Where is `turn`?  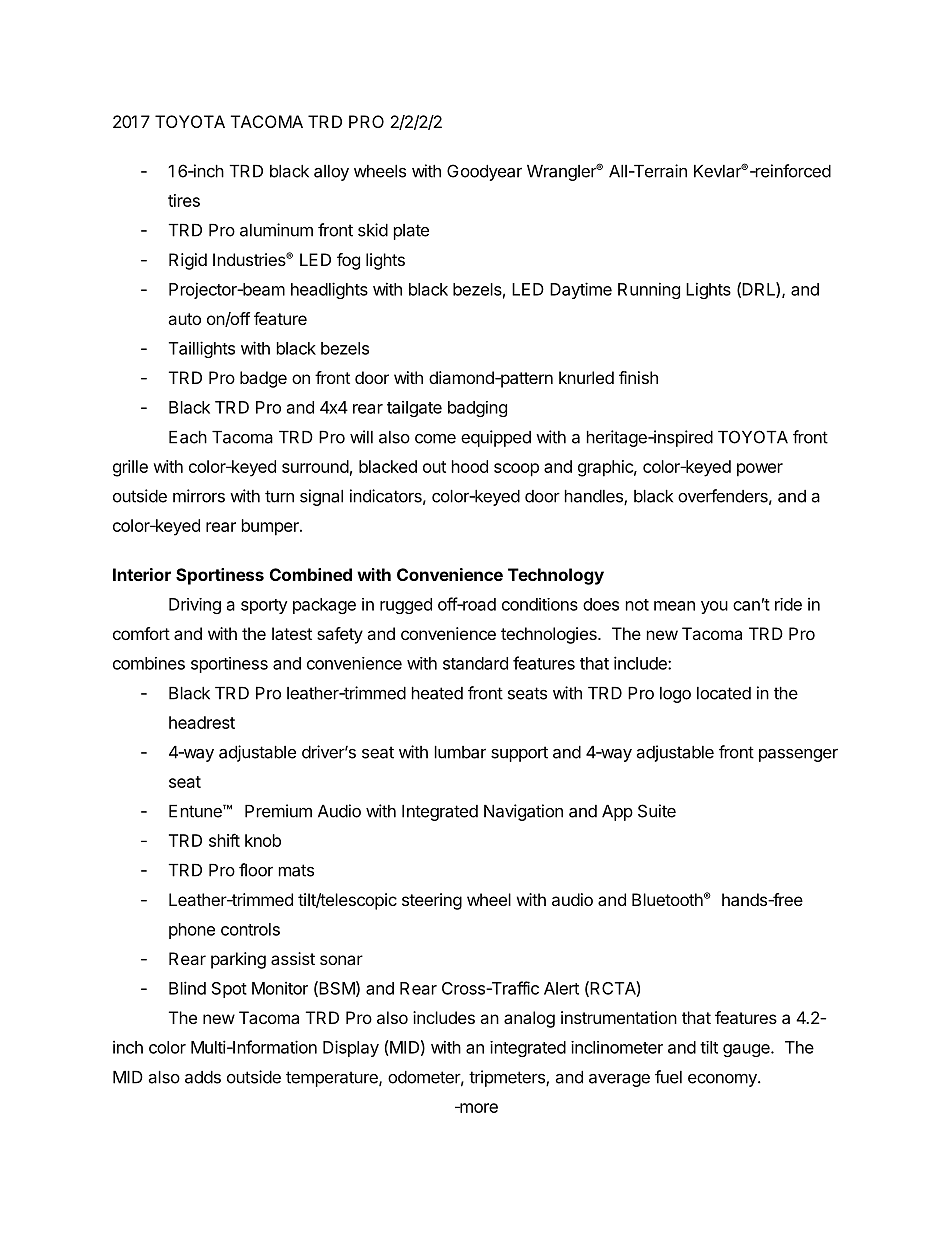
turn is located at coordinates (279, 496).
